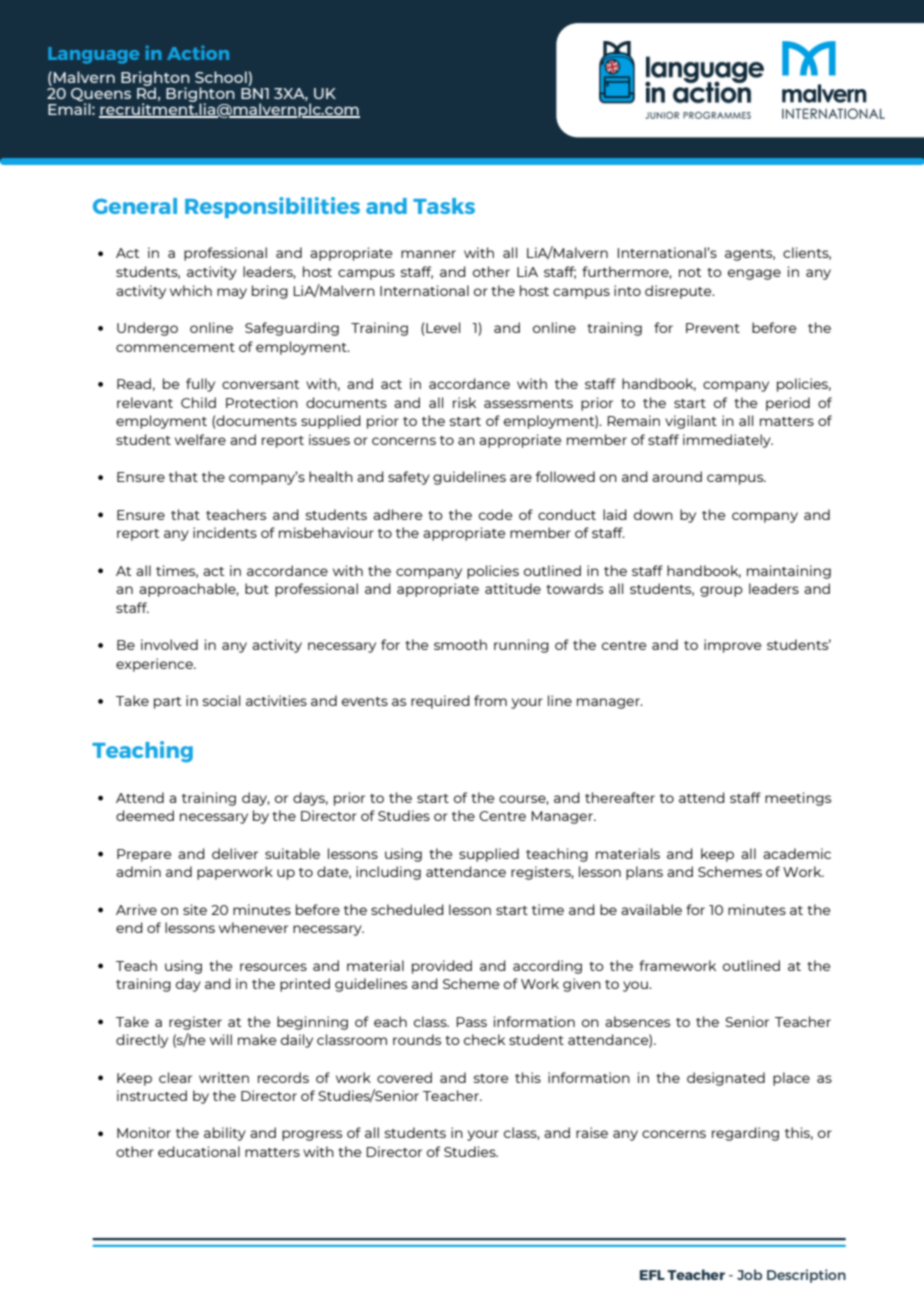 The height and width of the screenshot is (1308, 924). I want to click on progress, so click(312, 1135).
